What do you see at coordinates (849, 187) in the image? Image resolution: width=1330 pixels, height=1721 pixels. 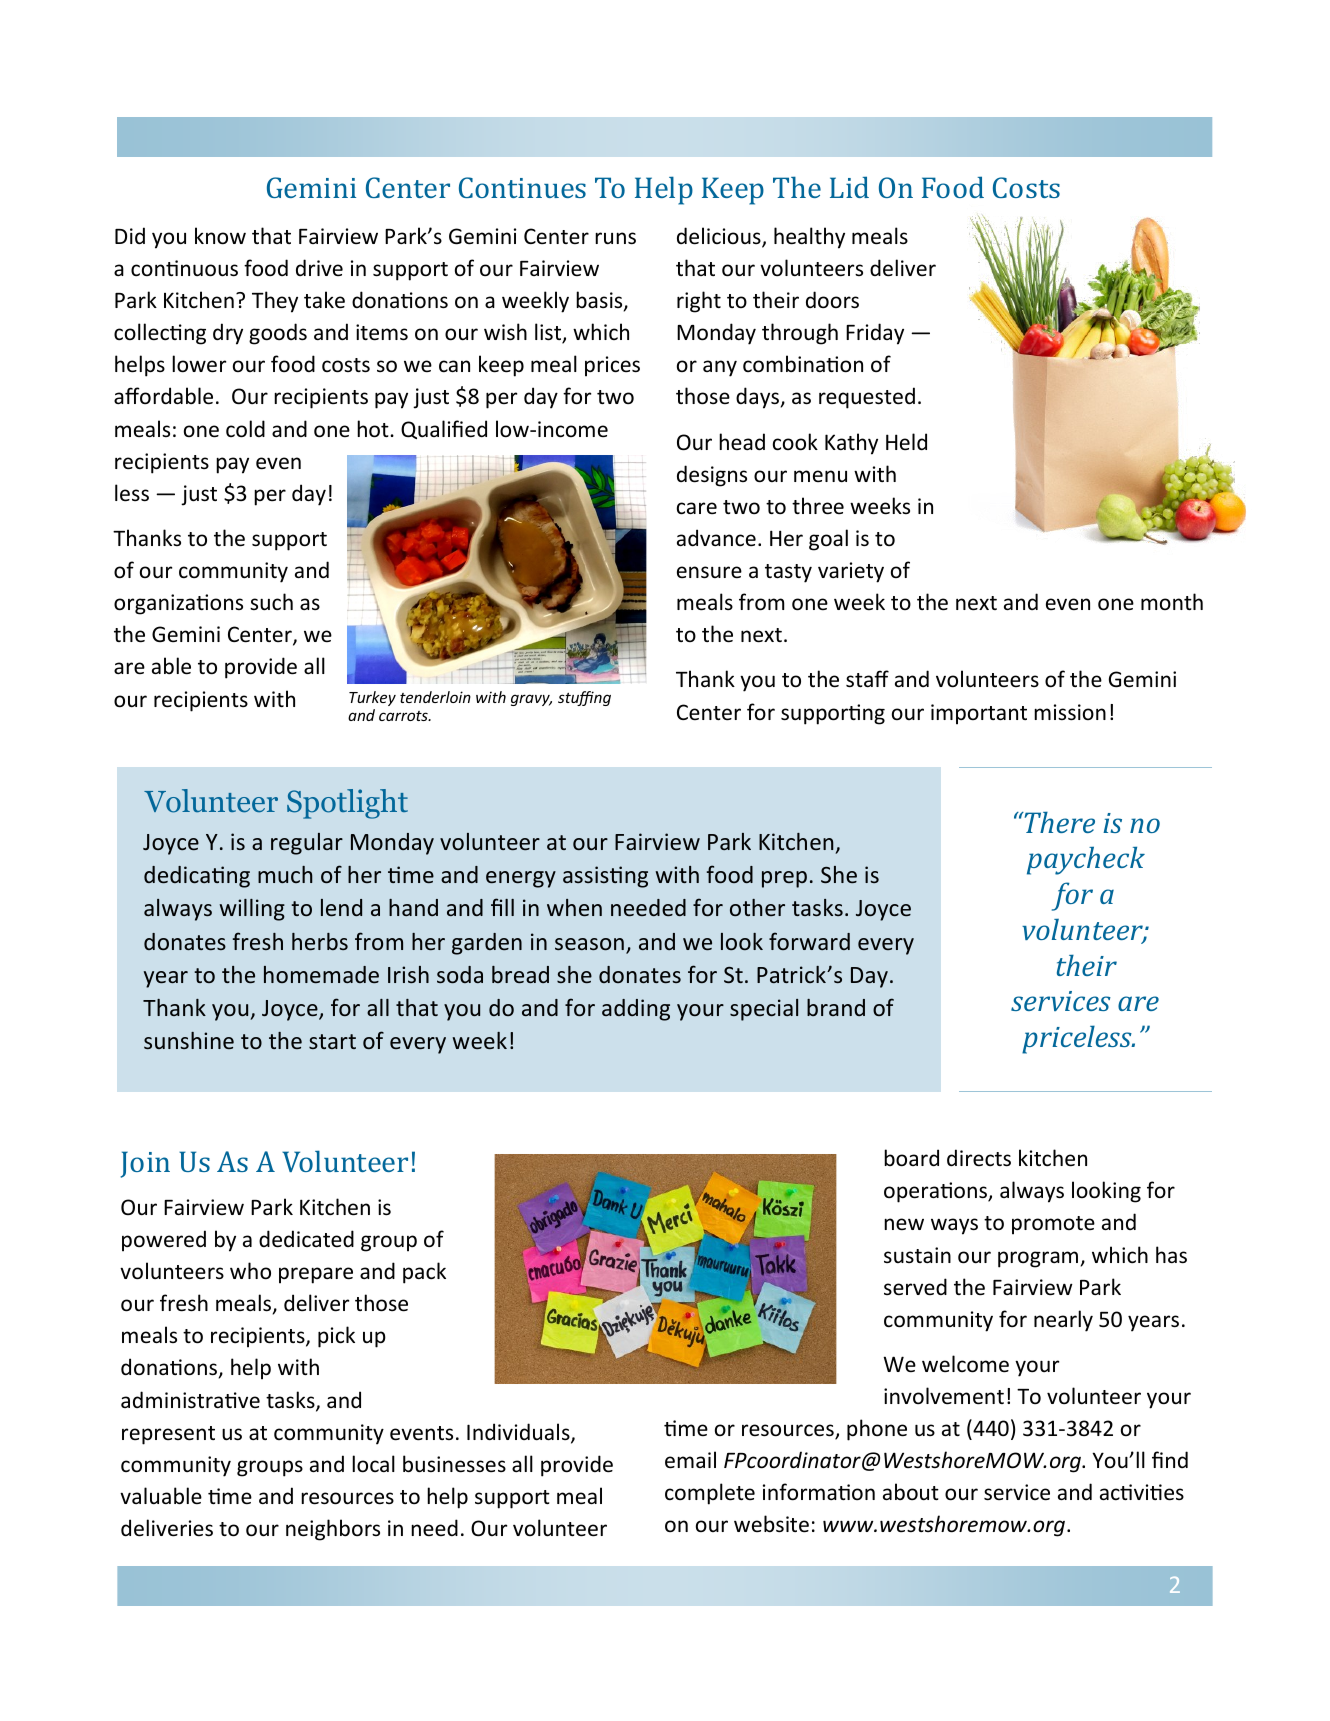 I see `Lid` at bounding box center [849, 187].
